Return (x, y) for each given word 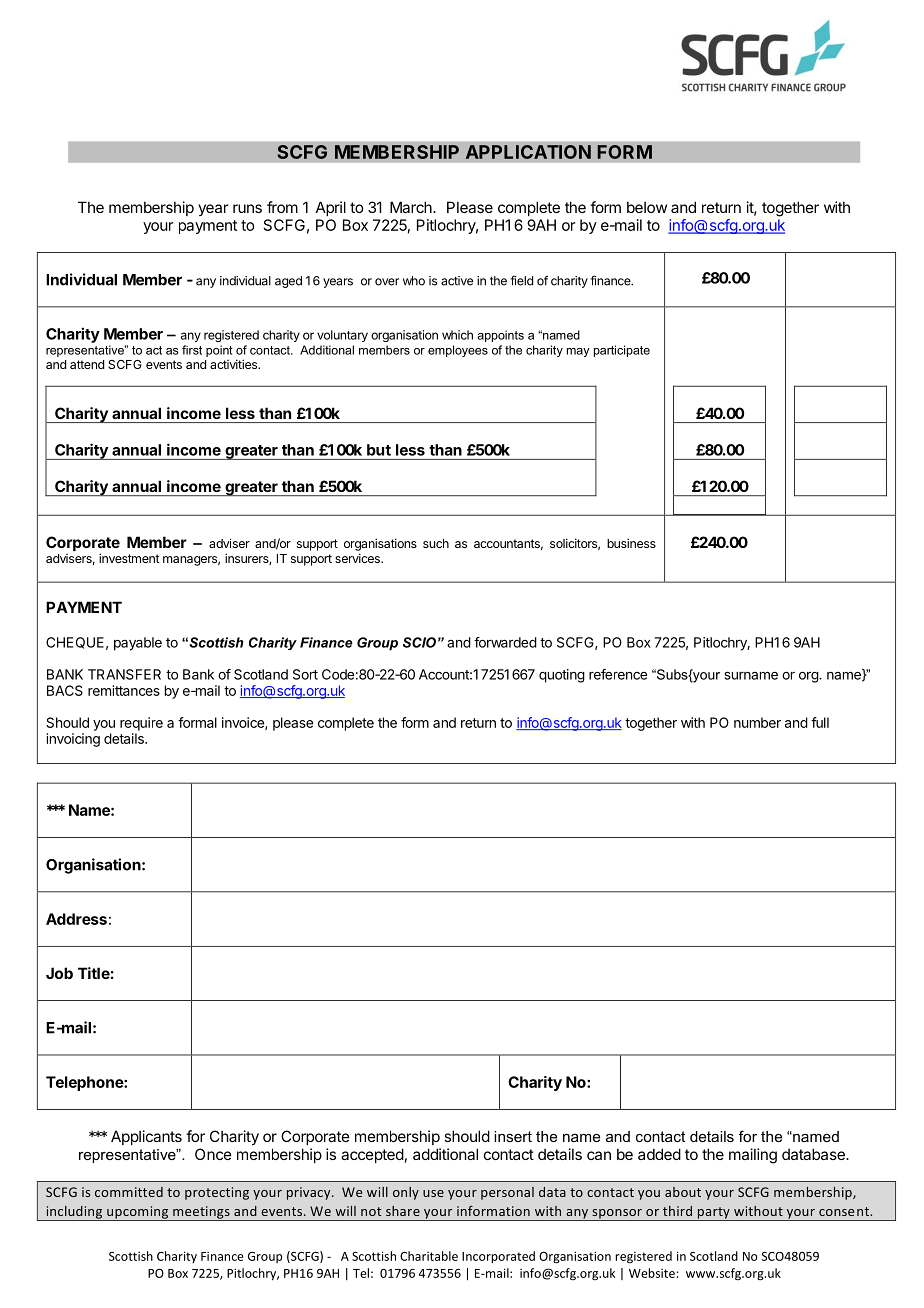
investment (129, 558)
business (631, 543)
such (436, 543)
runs (247, 208)
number (757, 722)
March (412, 207)
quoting (562, 676)
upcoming (138, 1213)
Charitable (429, 1256)
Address (76, 919)
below (647, 207)
